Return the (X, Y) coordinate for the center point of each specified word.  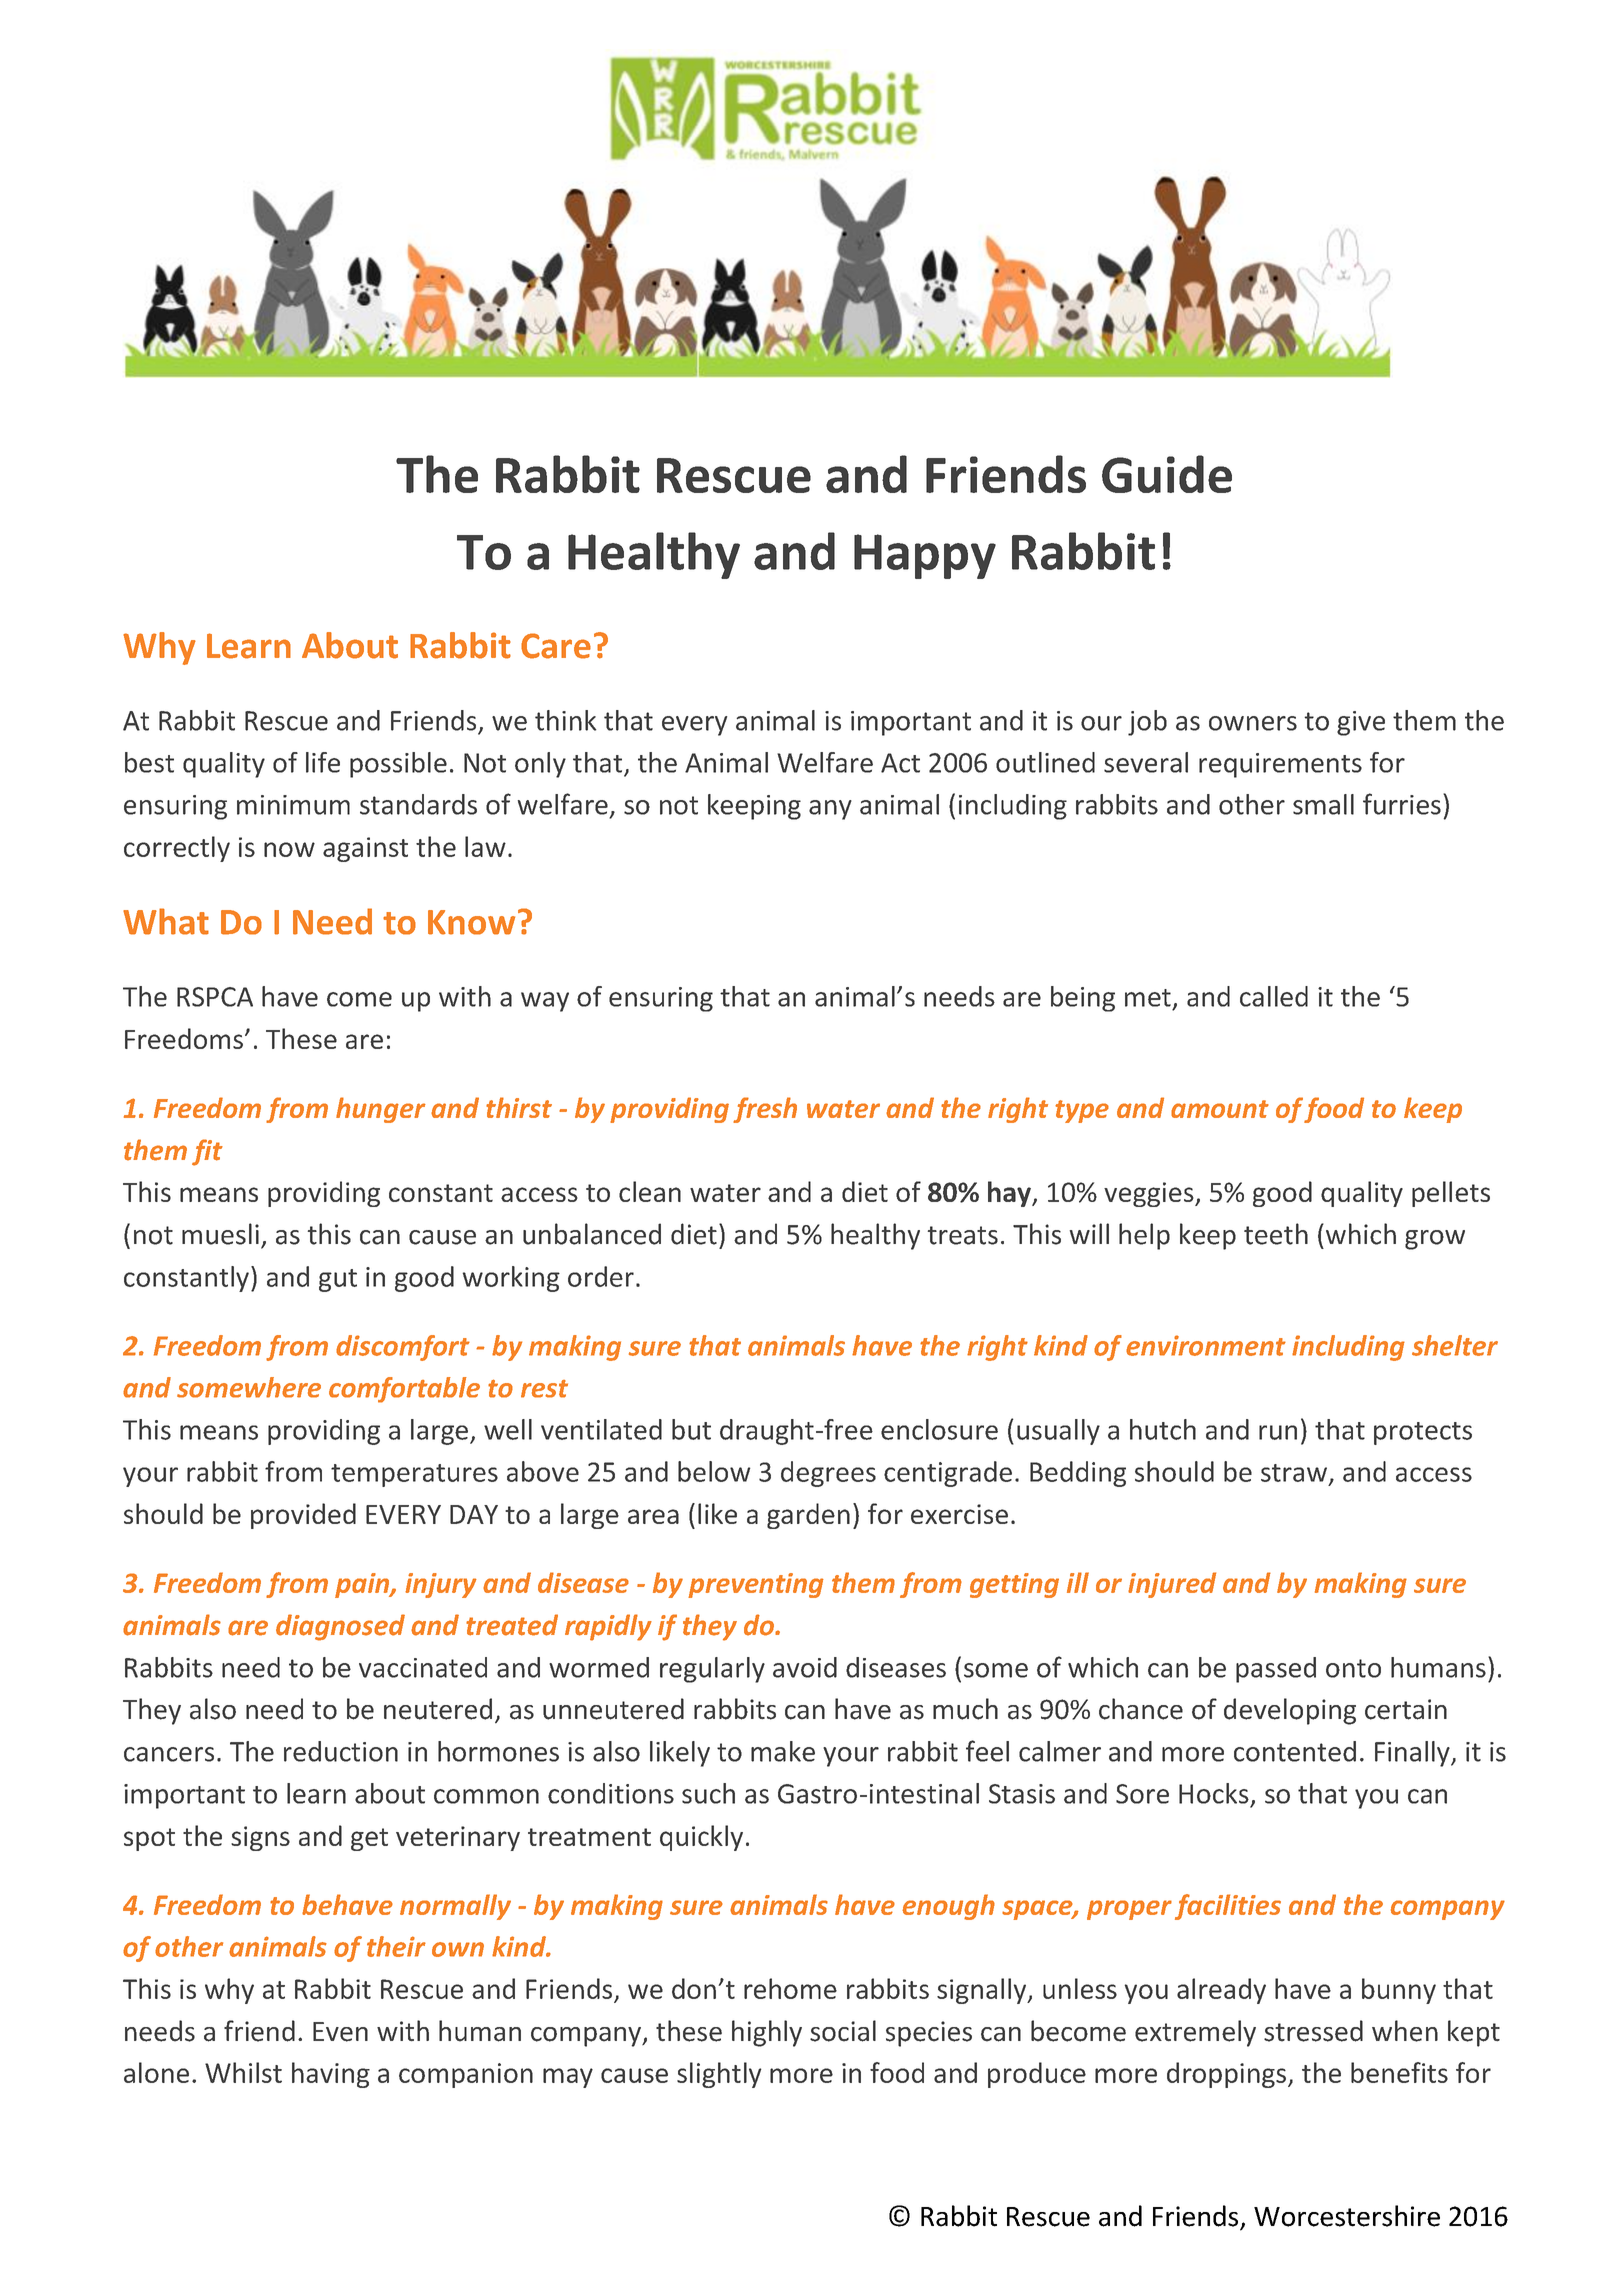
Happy (925, 556)
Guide (1167, 474)
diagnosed (340, 1627)
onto (1353, 1668)
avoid (805, 1667)
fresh (765, 1110)
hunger (381, 1110)
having (331, 2075)
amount (1220, 1109)
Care (556, 646)
